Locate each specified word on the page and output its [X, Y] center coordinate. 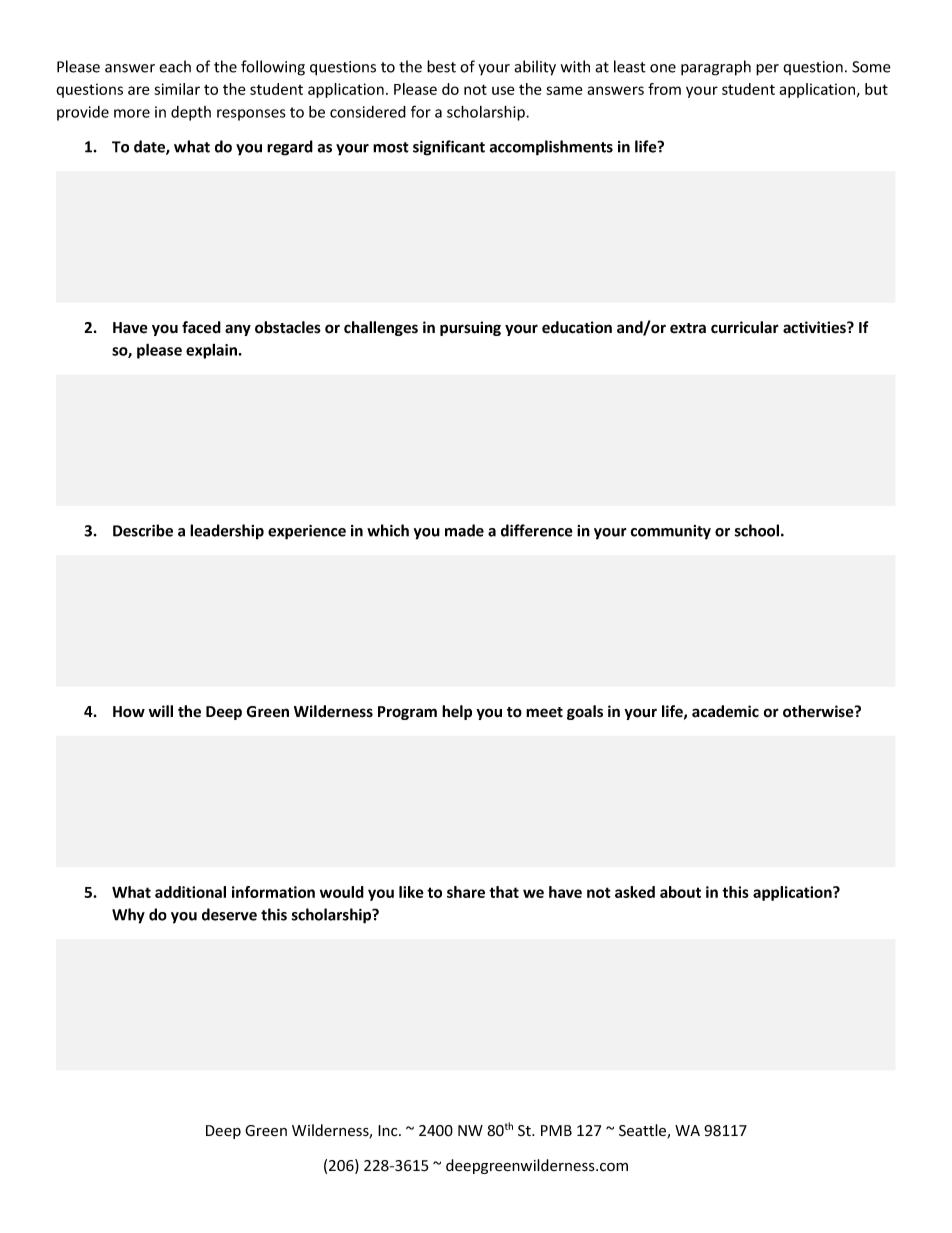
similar [177, 89]
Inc [389, 1131]
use [503, 90]
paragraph [716, 68]
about [680, 892]
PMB [556, 1130]
